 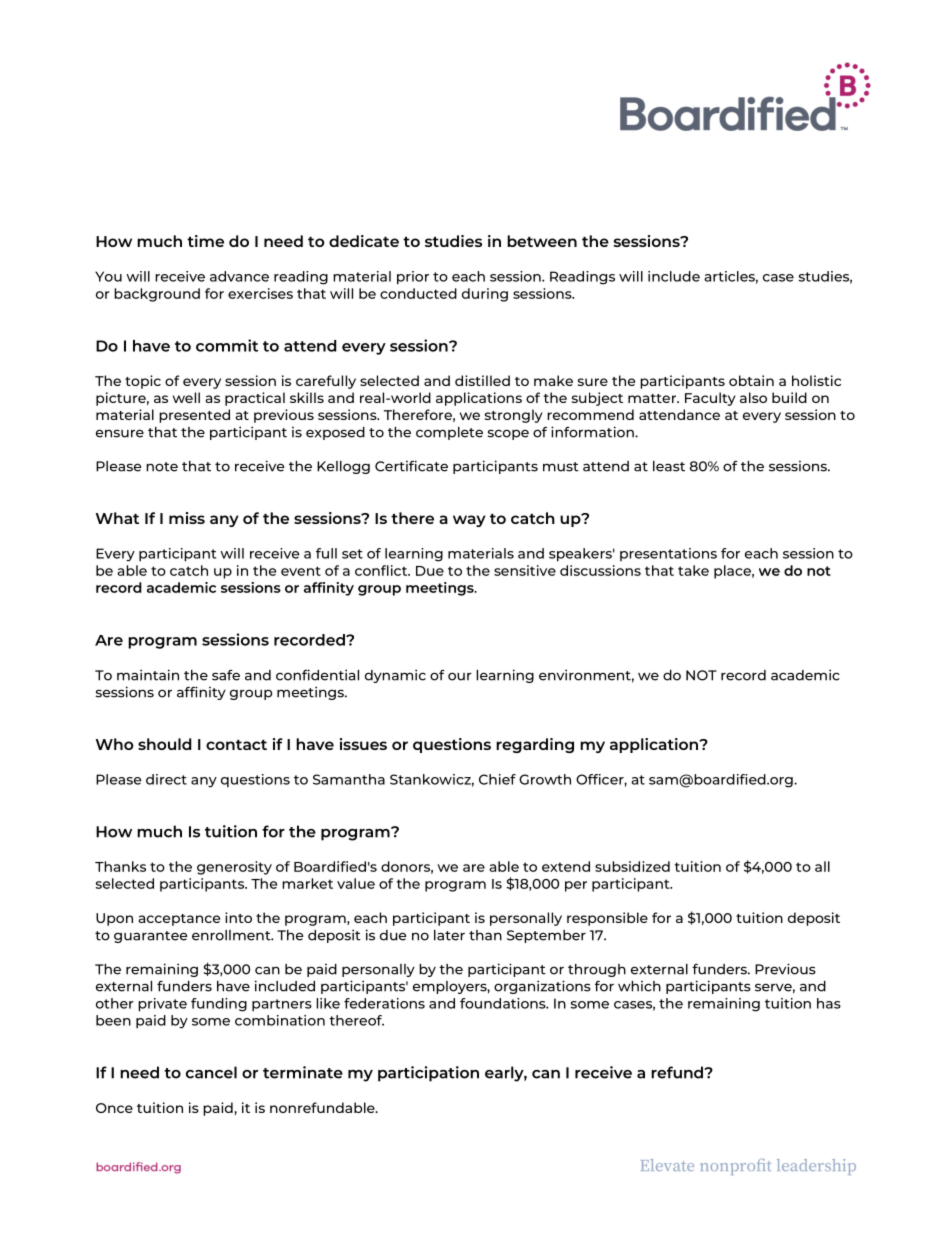 What do you see at coordinates (211, 1072) in the screenshot?
I see `cancel` at bounding box center [211, 1072].
